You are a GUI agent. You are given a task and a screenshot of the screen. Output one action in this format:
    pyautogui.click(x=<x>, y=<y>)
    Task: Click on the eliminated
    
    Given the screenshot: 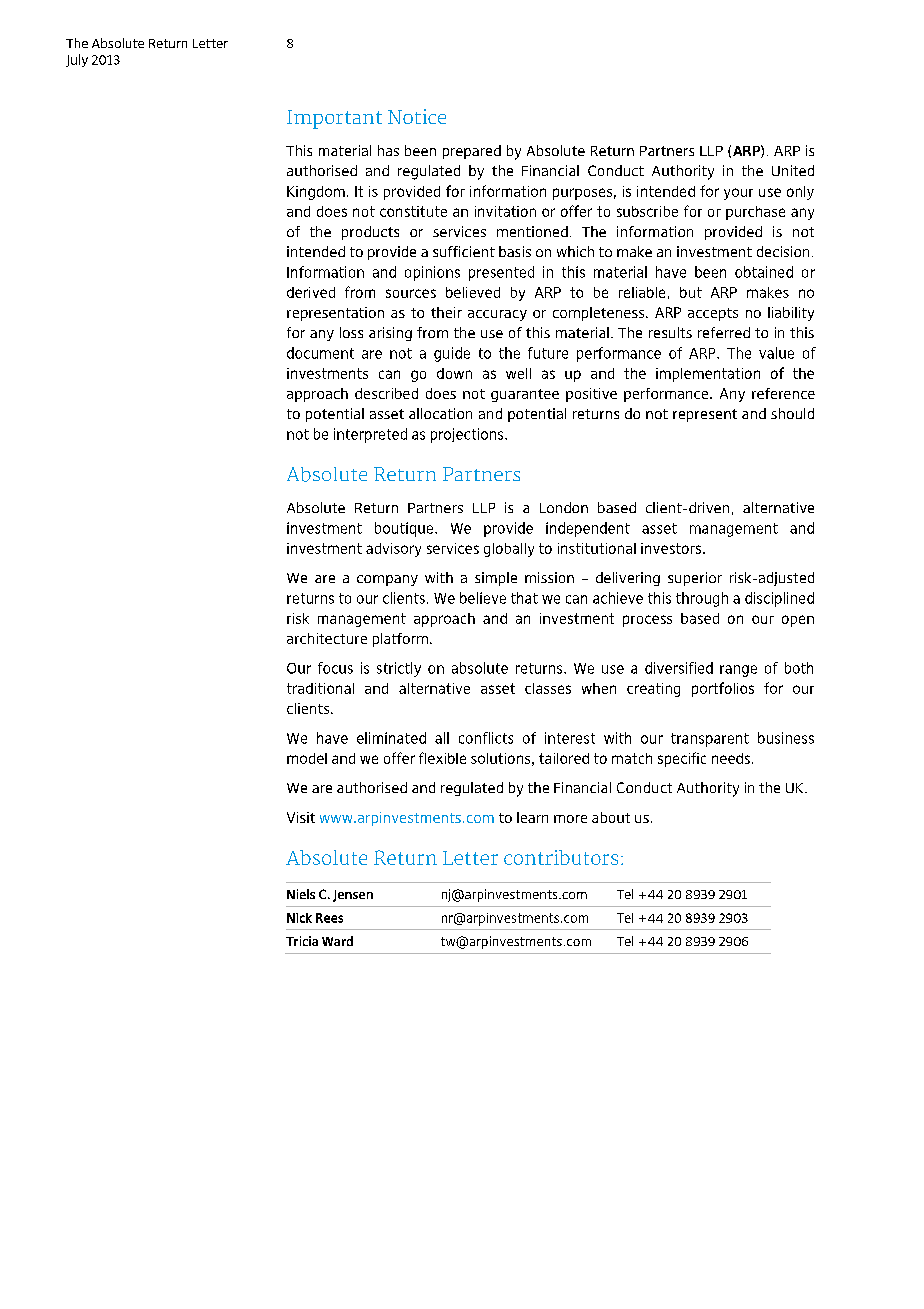 What is the action you would take?
    pyautogui.click(x=391, y=738)
